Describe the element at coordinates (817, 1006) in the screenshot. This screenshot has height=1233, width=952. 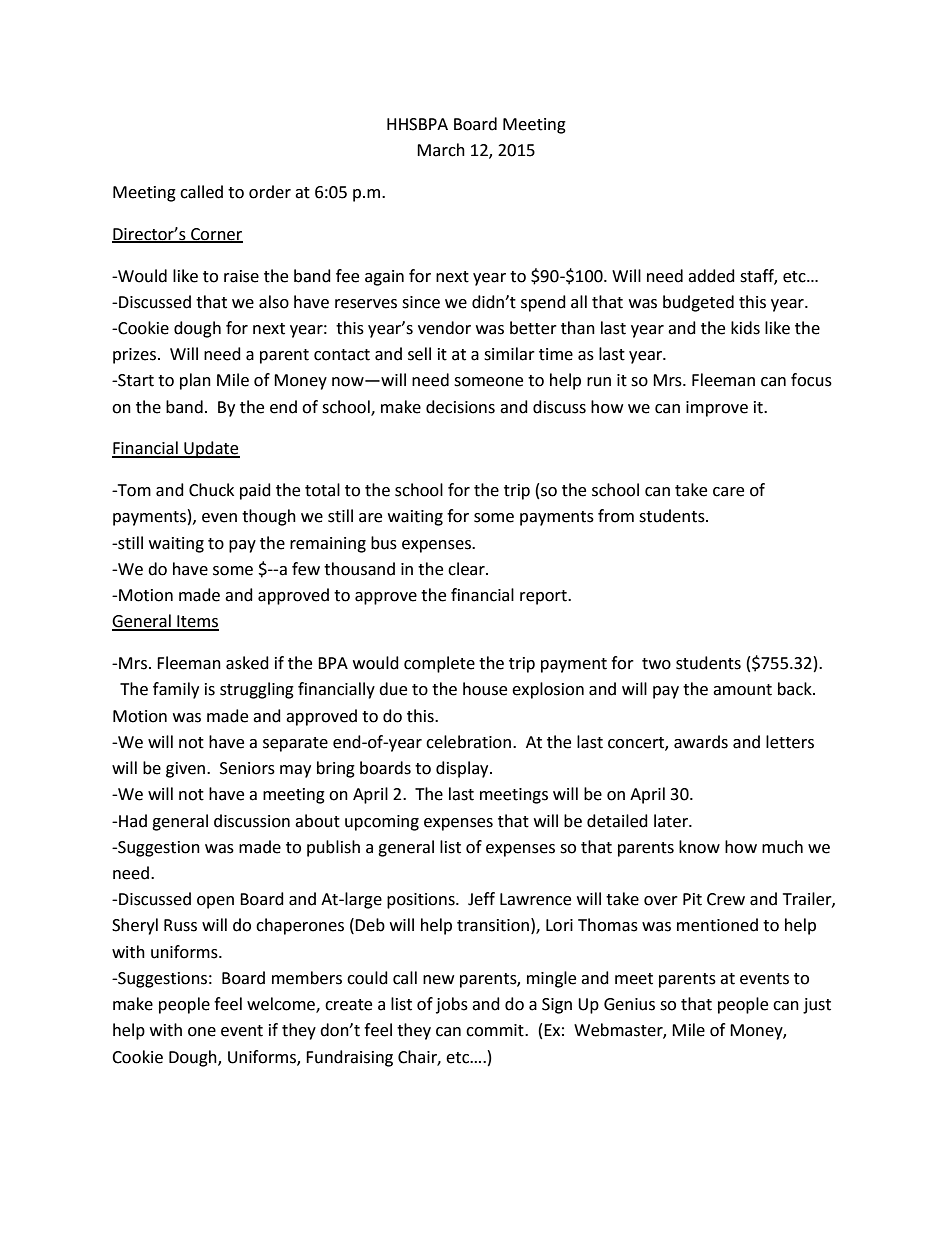
I see `just` at that location.
